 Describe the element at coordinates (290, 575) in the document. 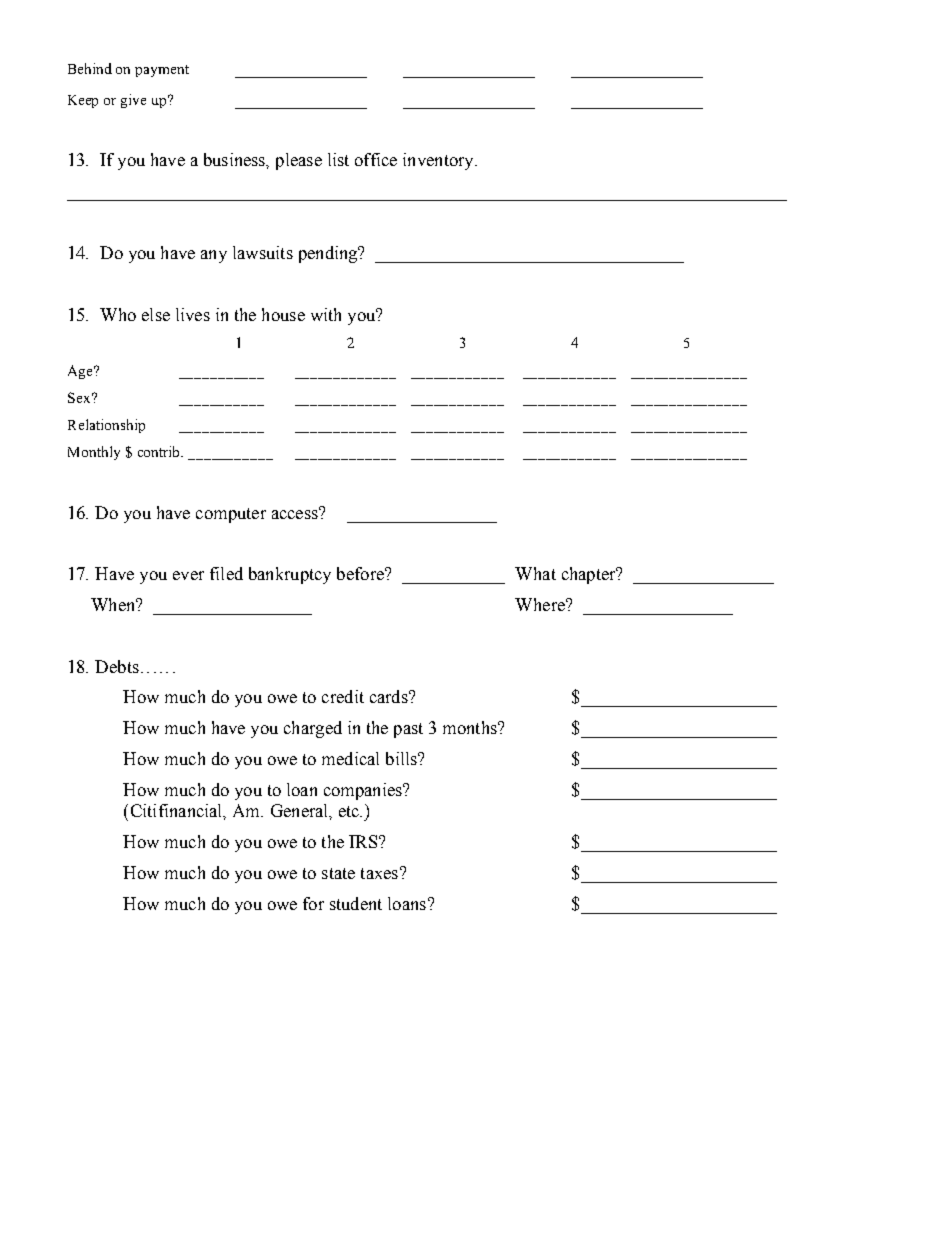

I see `bankruptcy` at that location.
